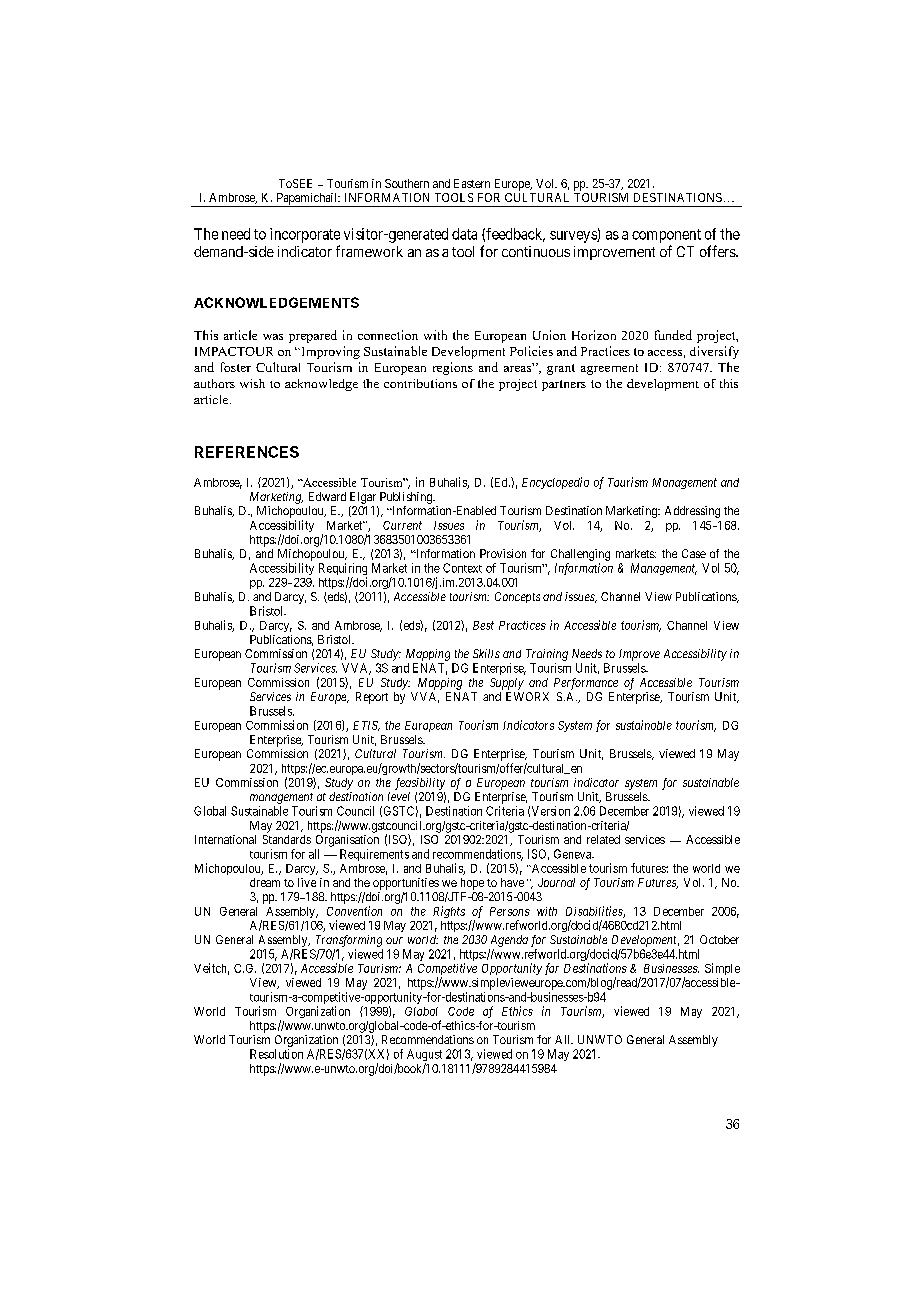 This document has height=1308, width=924. What do you see at coordinates (247, 452) in the document?
I see `REFERENCES` at bounding box center [247, 452].
